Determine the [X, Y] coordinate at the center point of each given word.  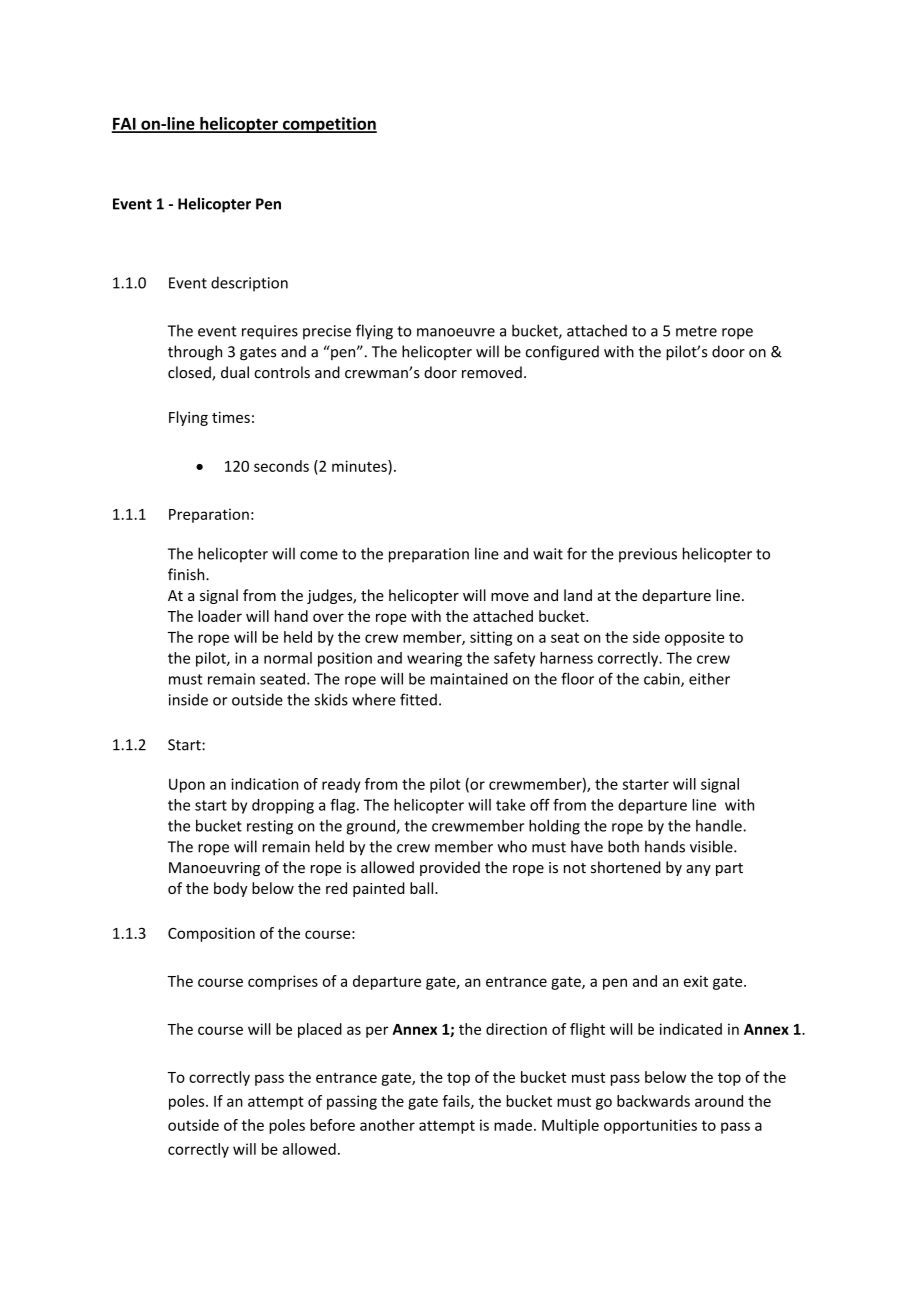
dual [235, 372]
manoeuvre [456, 332]
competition [329, 125]
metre [696, 331]
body [231, 889]
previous [648, 555]
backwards [653, 1101]
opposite [694, 638]
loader [220, 616]
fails [457, 1102]
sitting [491, 638]
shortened [626, 867]
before [332, 1125]
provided [450, 868]
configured [562, 353]
